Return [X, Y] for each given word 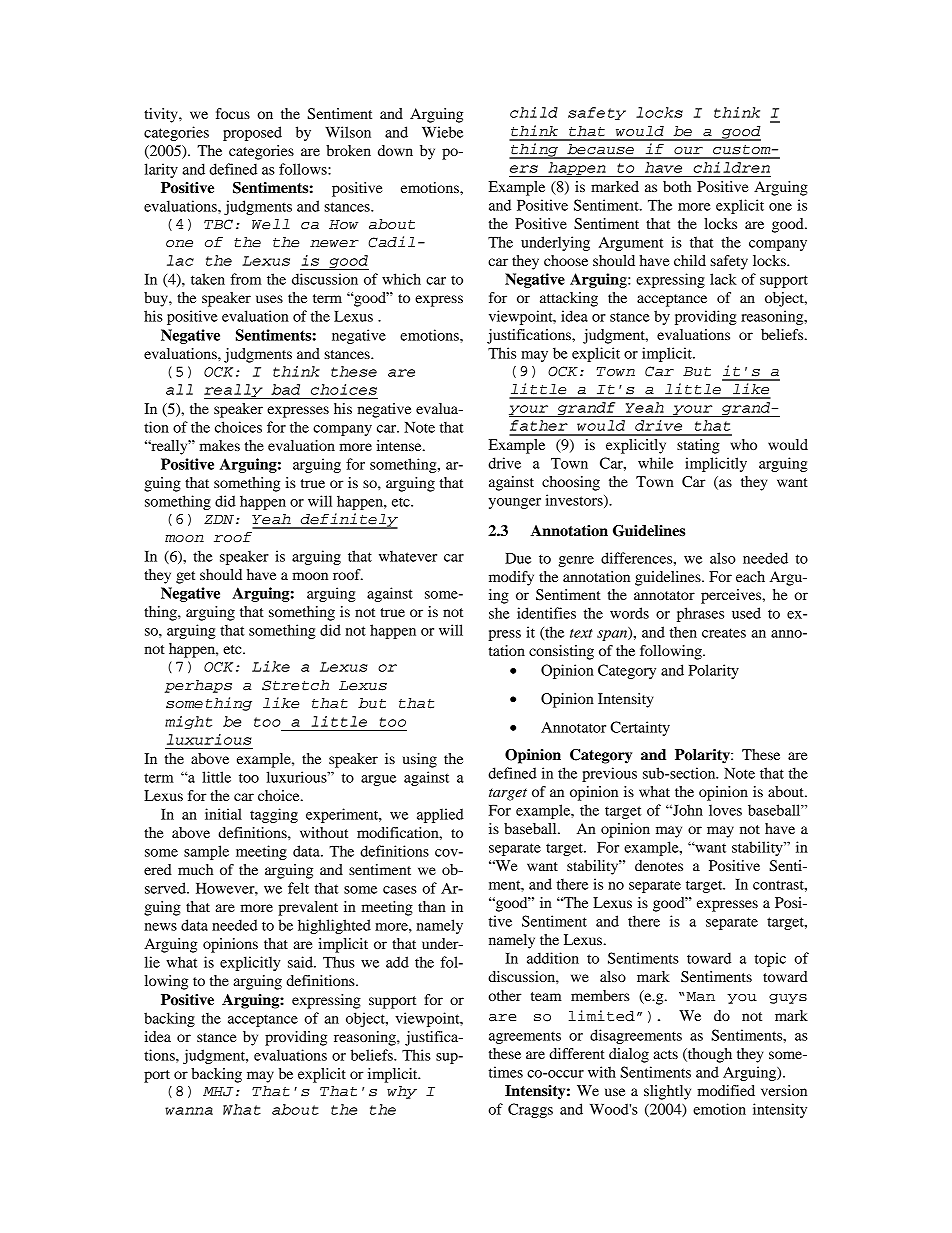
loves [725, 810]
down [395, 150]
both [677, 186]
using [420, 760]
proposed [252, 133]
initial [223, 814]
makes [219, 445]
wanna [189, 1111]
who [743, 444]
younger [515, 503]
